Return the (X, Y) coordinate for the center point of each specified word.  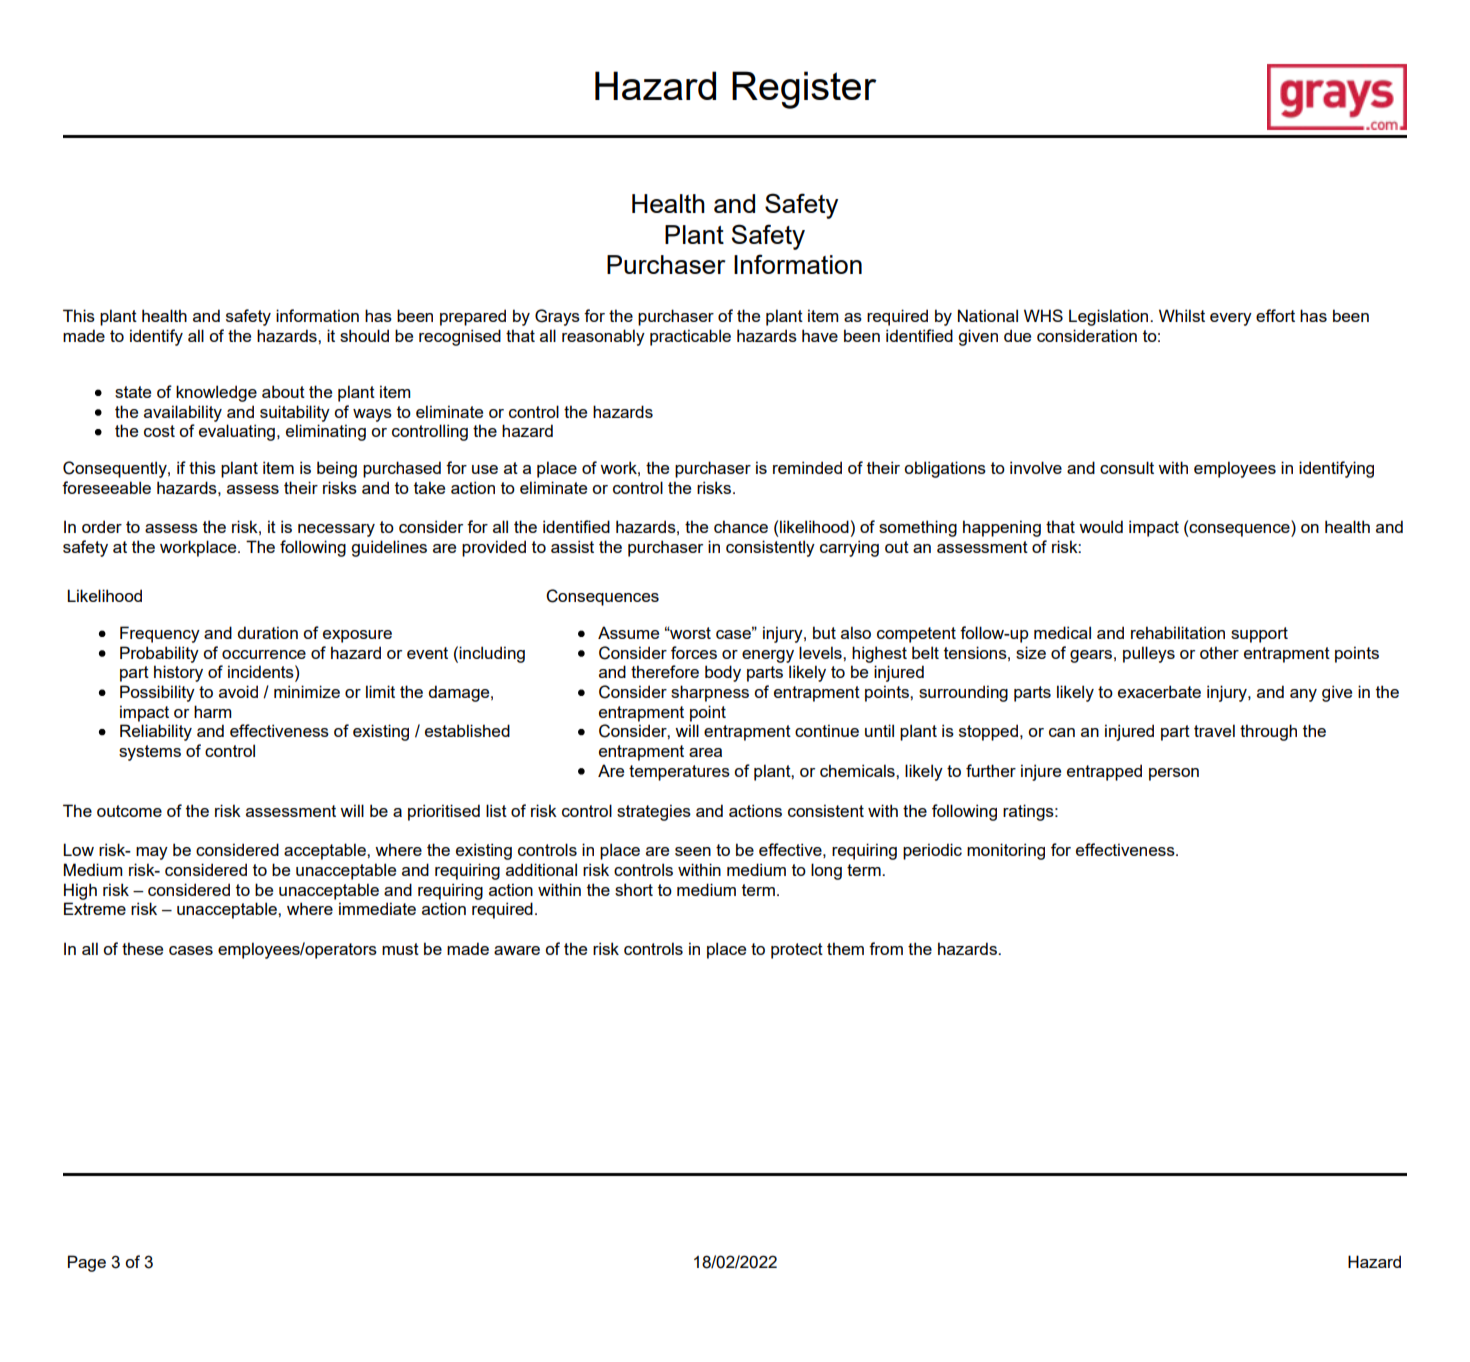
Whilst (1182, 315)
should (364, 335)
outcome (129, 811)
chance (741, 526)
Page (87, 1263)
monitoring (1006, 851)
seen (693, 851)
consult (1127, 467)
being (337, 469)
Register (804, 90)
